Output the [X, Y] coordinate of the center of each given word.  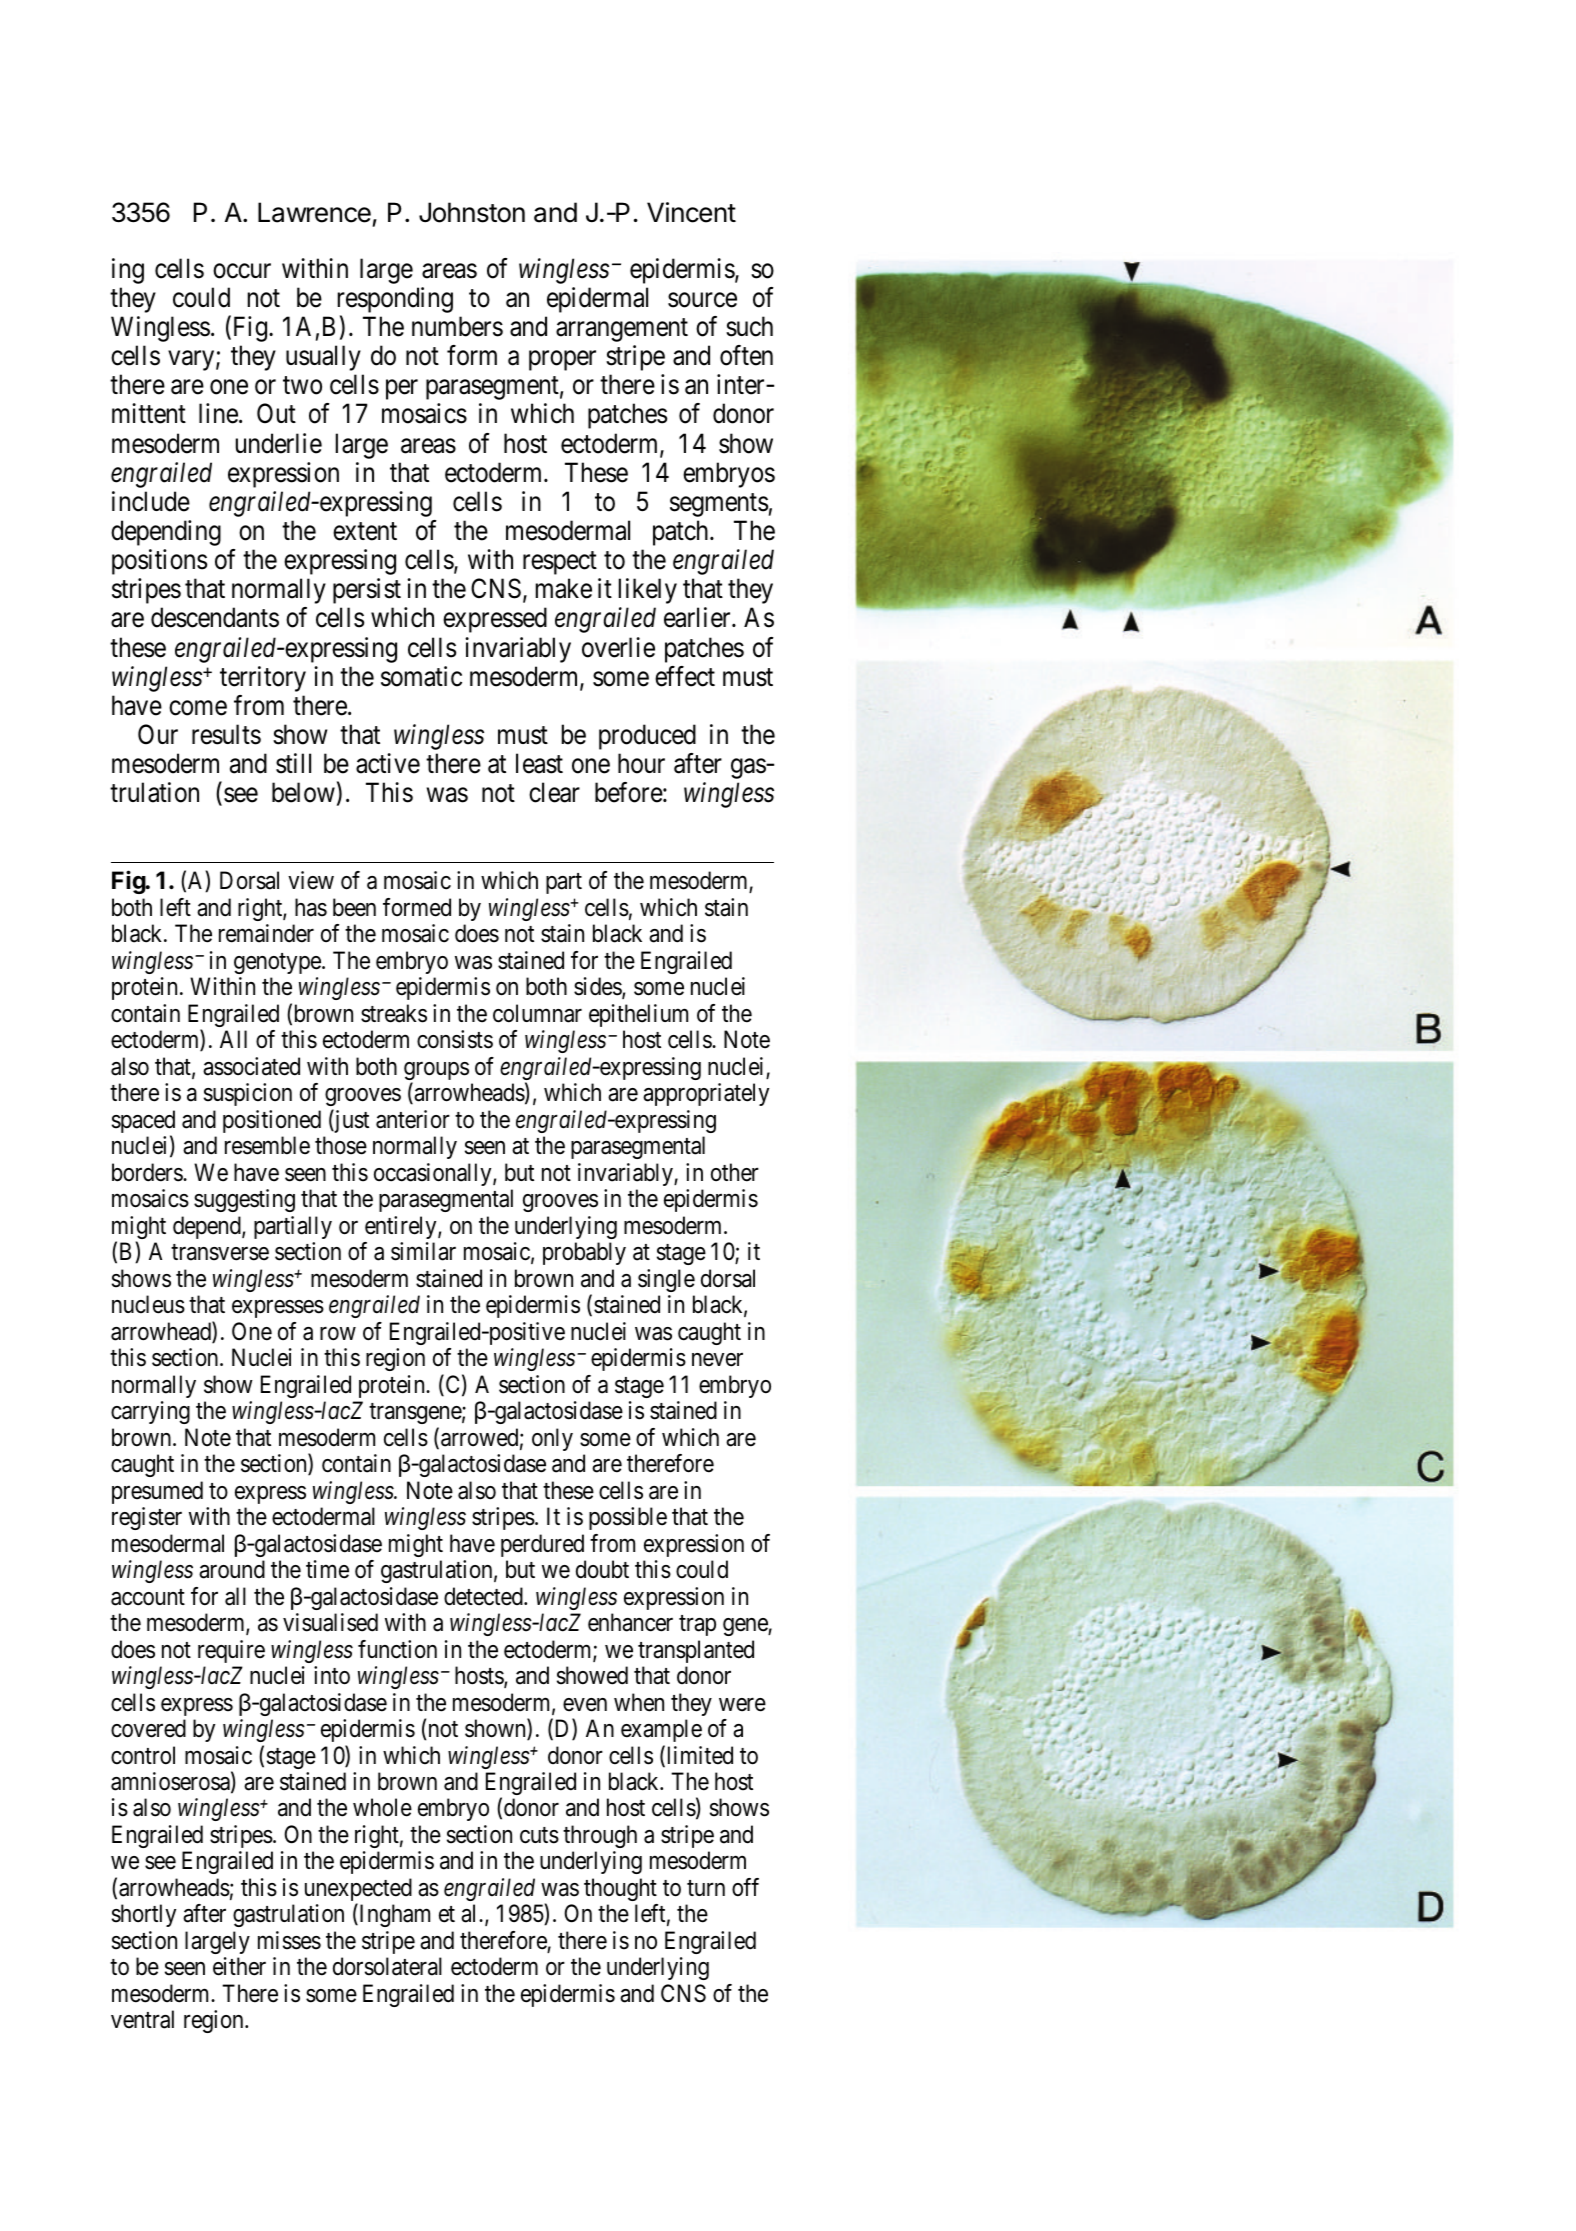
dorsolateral [387, 1966]
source [702, 300]
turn [706, 1888]
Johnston [472, 212]
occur [242, 271]
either [239, 1966]
